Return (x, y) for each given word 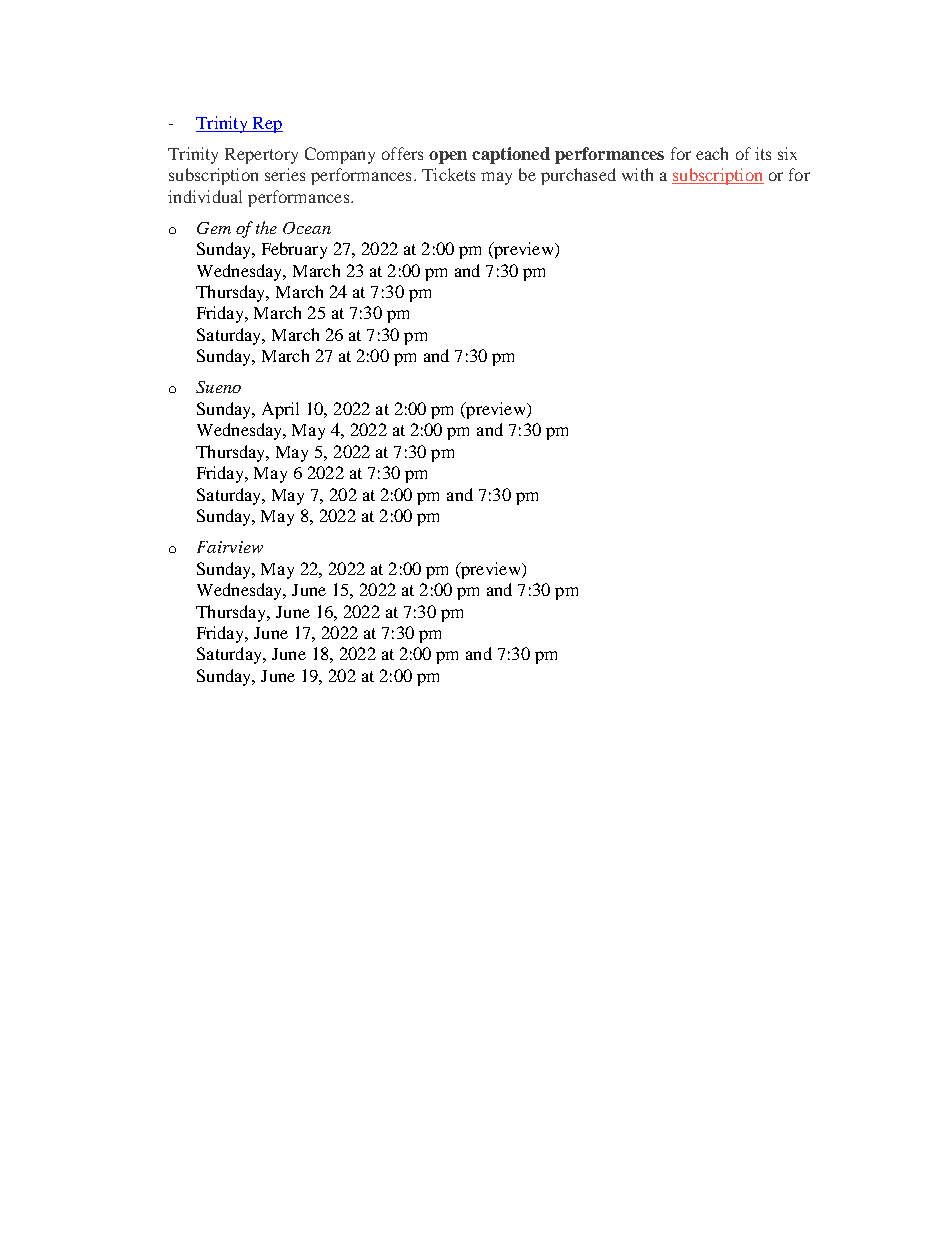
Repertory (261, 156)
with (637, 174)
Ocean (307, 228)
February (294, 250)
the (266, 227)
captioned (511, 155)
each (712, 153)
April (280, 410)
